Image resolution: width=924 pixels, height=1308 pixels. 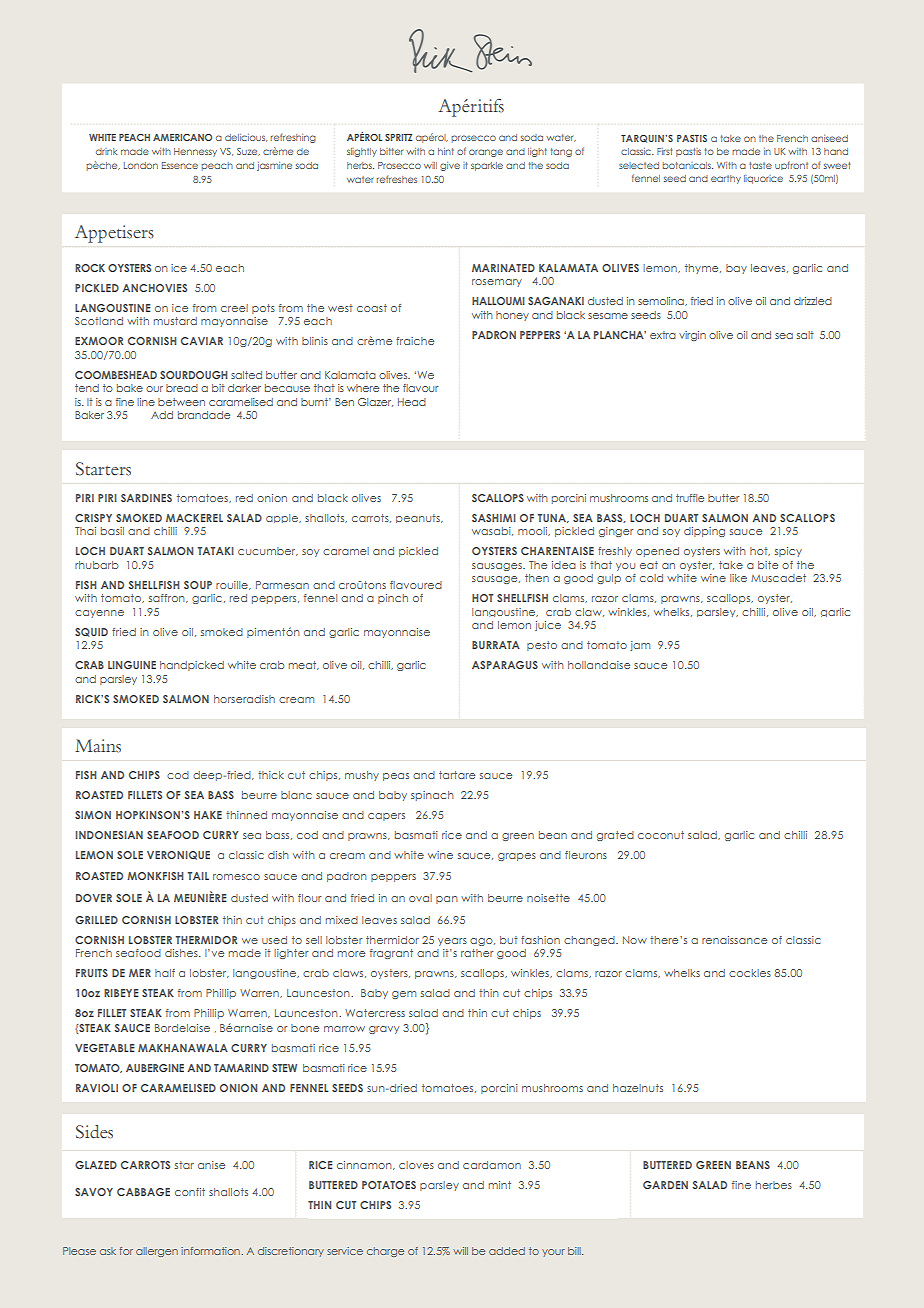 I want to click on Essence, so click(x=180, y=165).
